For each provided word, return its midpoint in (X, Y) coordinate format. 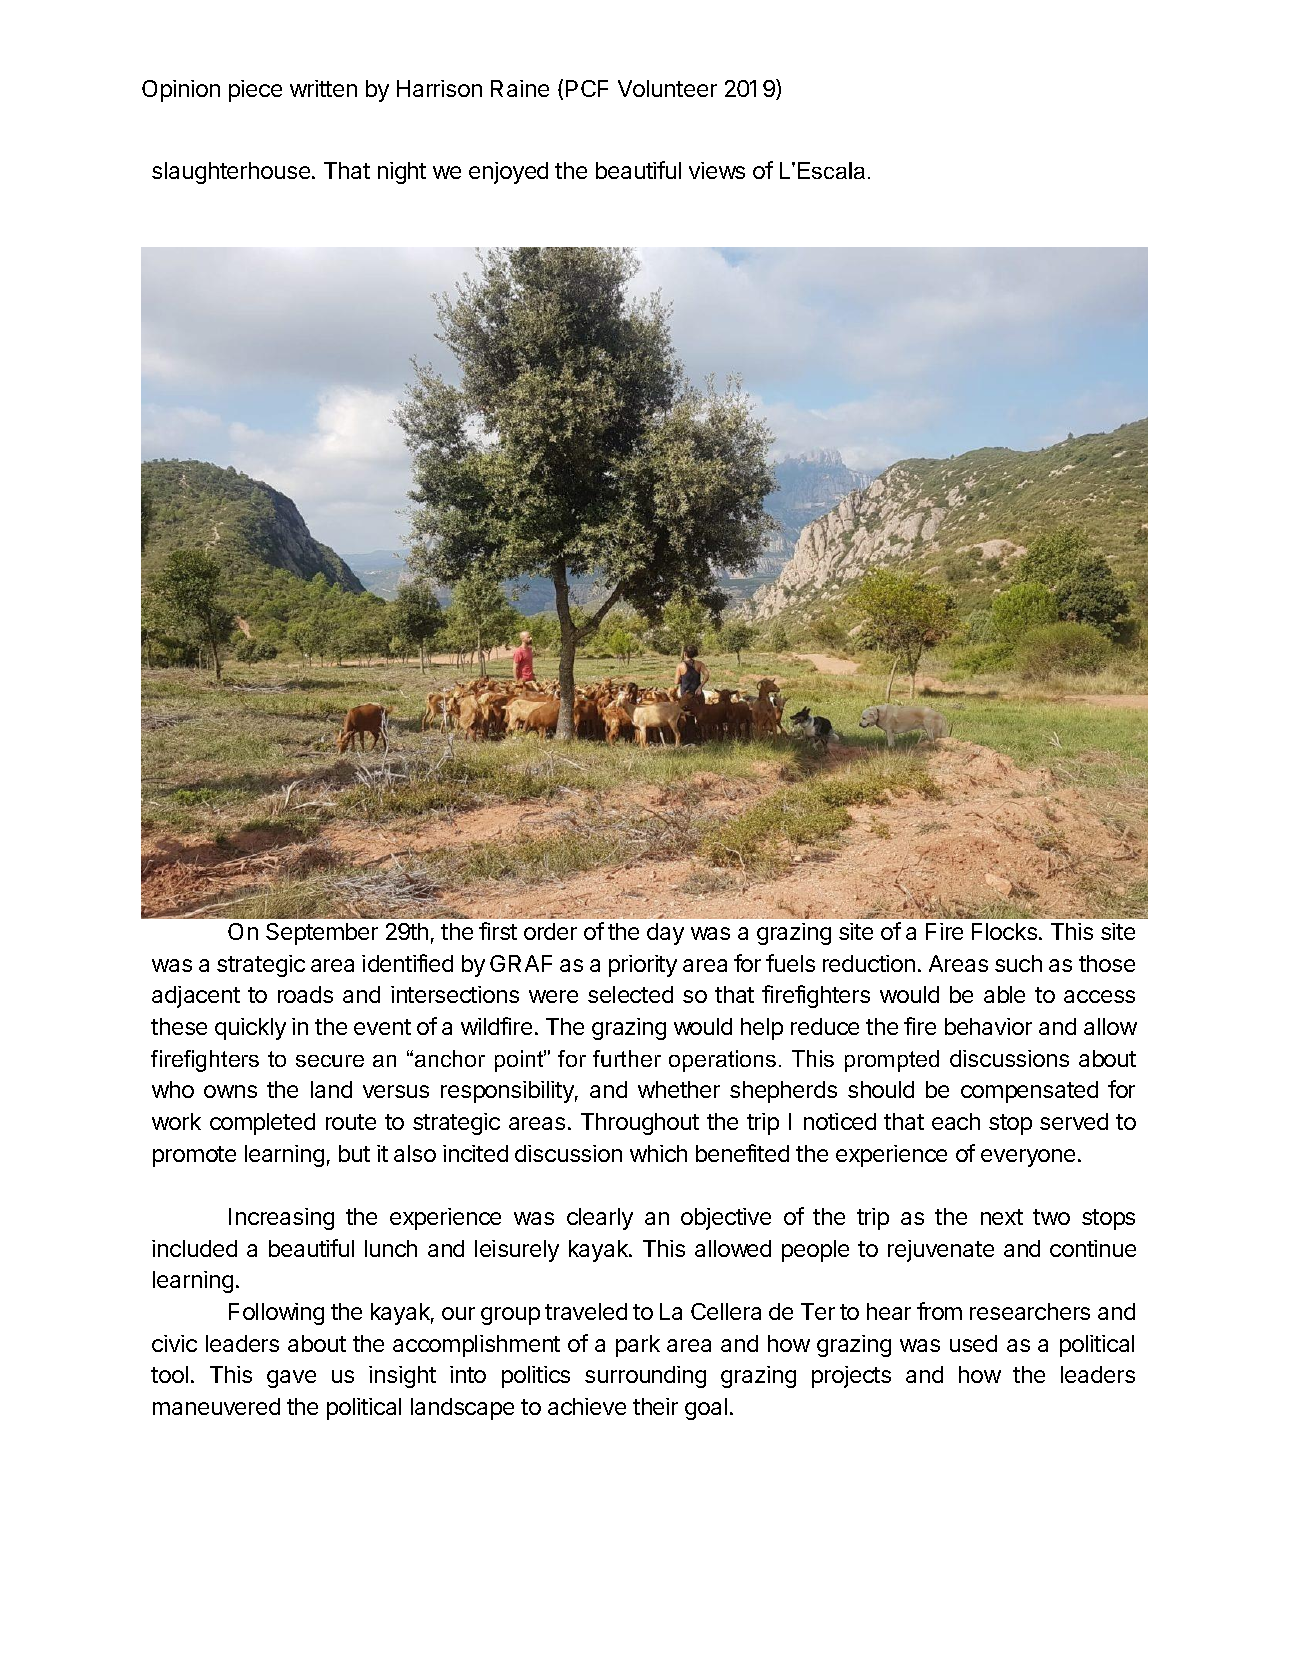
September (322, 934)
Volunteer (667, 88)
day (665, 934)
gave (291, 1379)
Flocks (1004, 931)
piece (255, 91)
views (717, 170)
